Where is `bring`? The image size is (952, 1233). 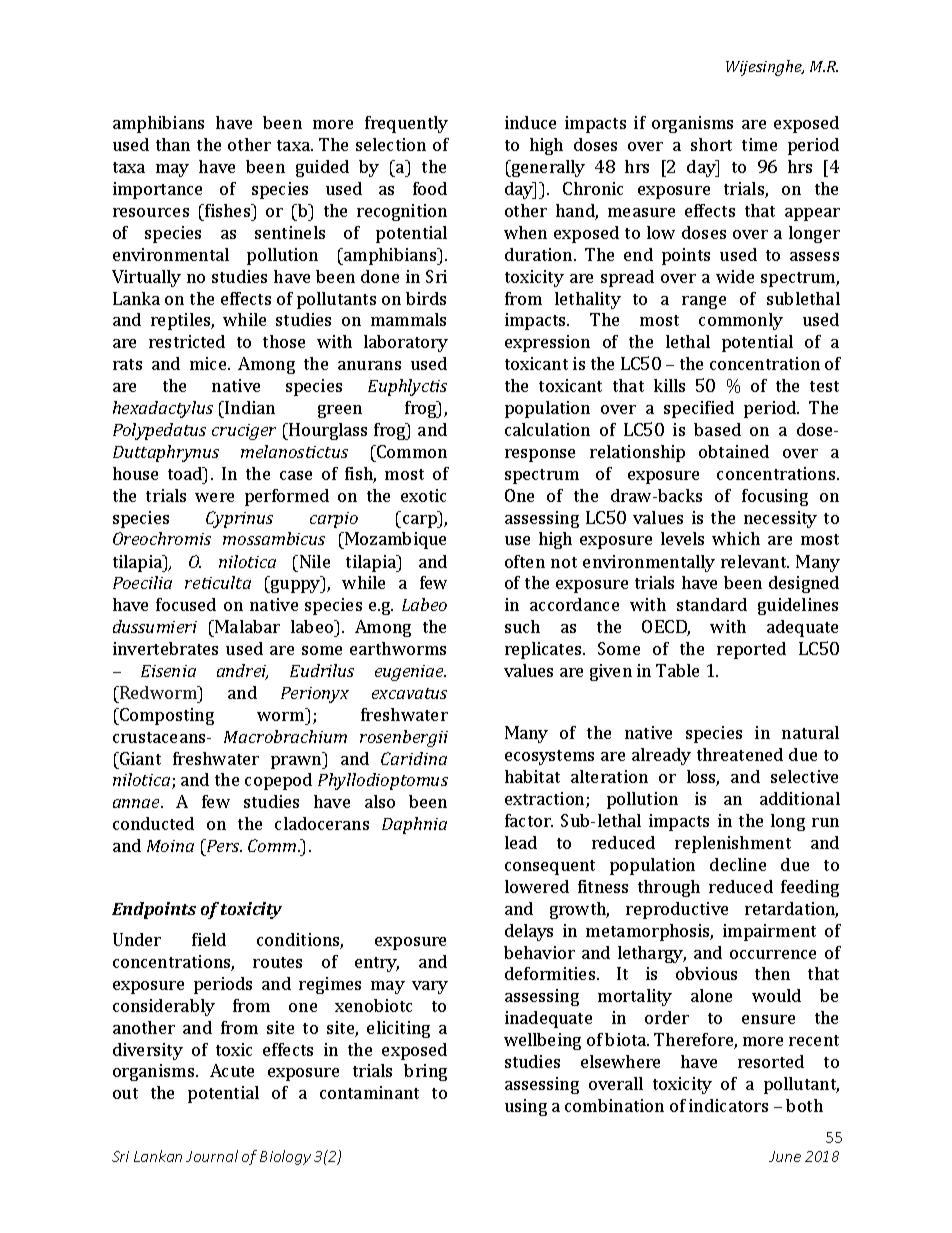
bring is located at coordinates (425, 1072).
